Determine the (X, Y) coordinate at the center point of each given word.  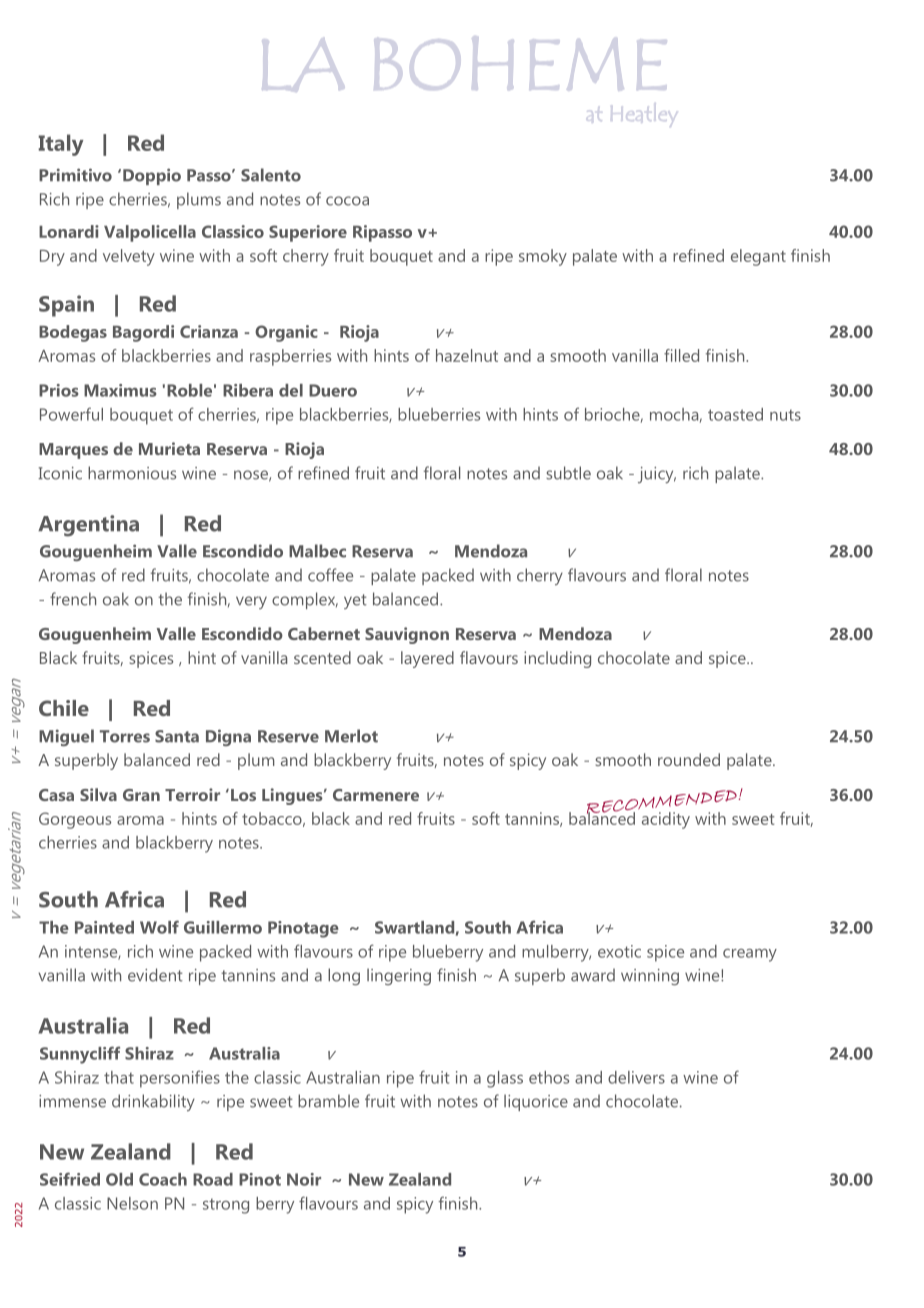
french (73, 599)
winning (650, 977)
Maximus (120, 390)
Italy (61, 145)
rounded (689, 759)
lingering (399, 976)
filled (681, 355)
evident (155, 975)
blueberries (439, 414)
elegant (758, 257)
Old (119, 1179)
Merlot (351, 736)
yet (355, 601)
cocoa (347, 201)
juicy (657, 475)
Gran (141, 795)
